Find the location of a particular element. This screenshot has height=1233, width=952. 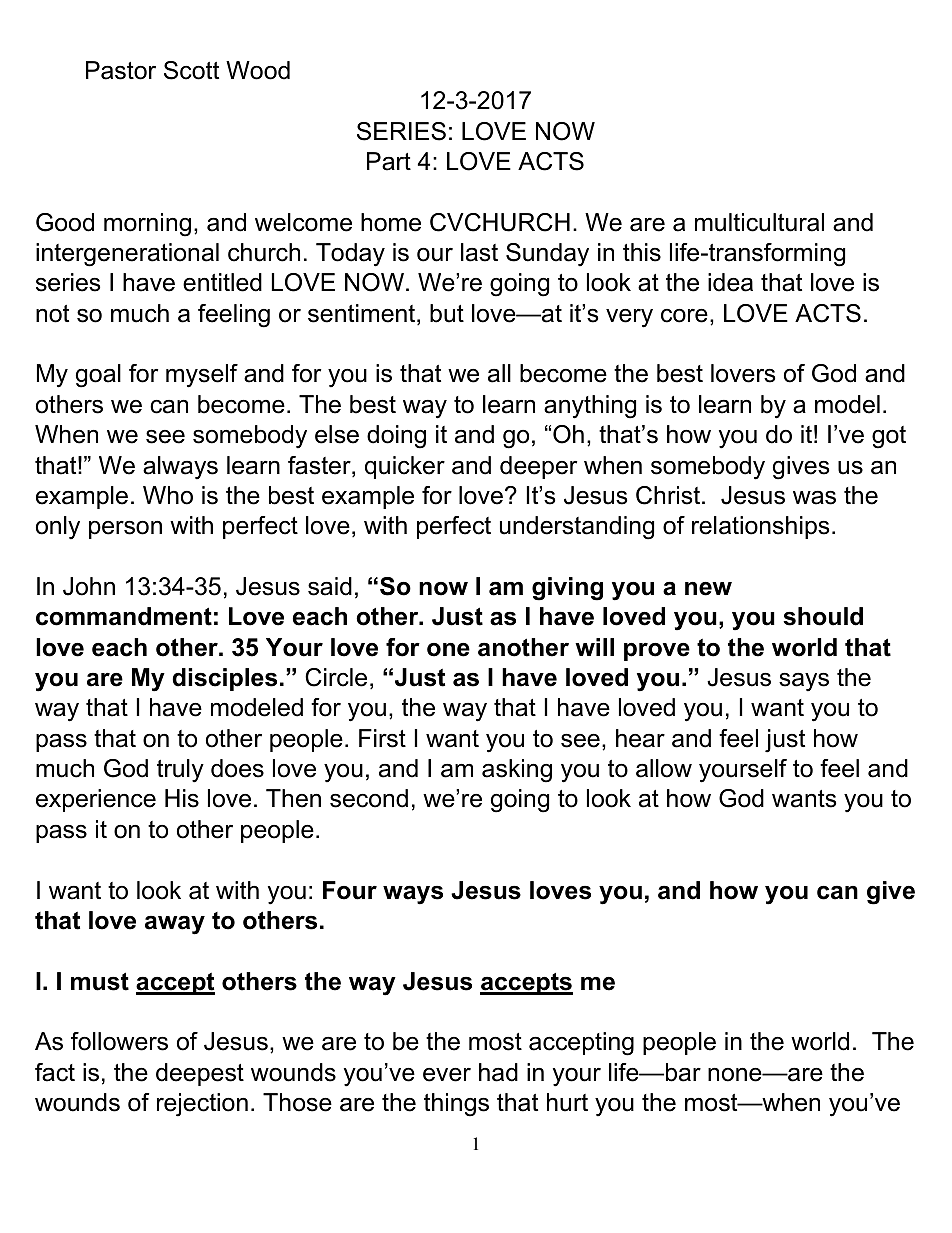

got is located at coordinates (889, 437).
